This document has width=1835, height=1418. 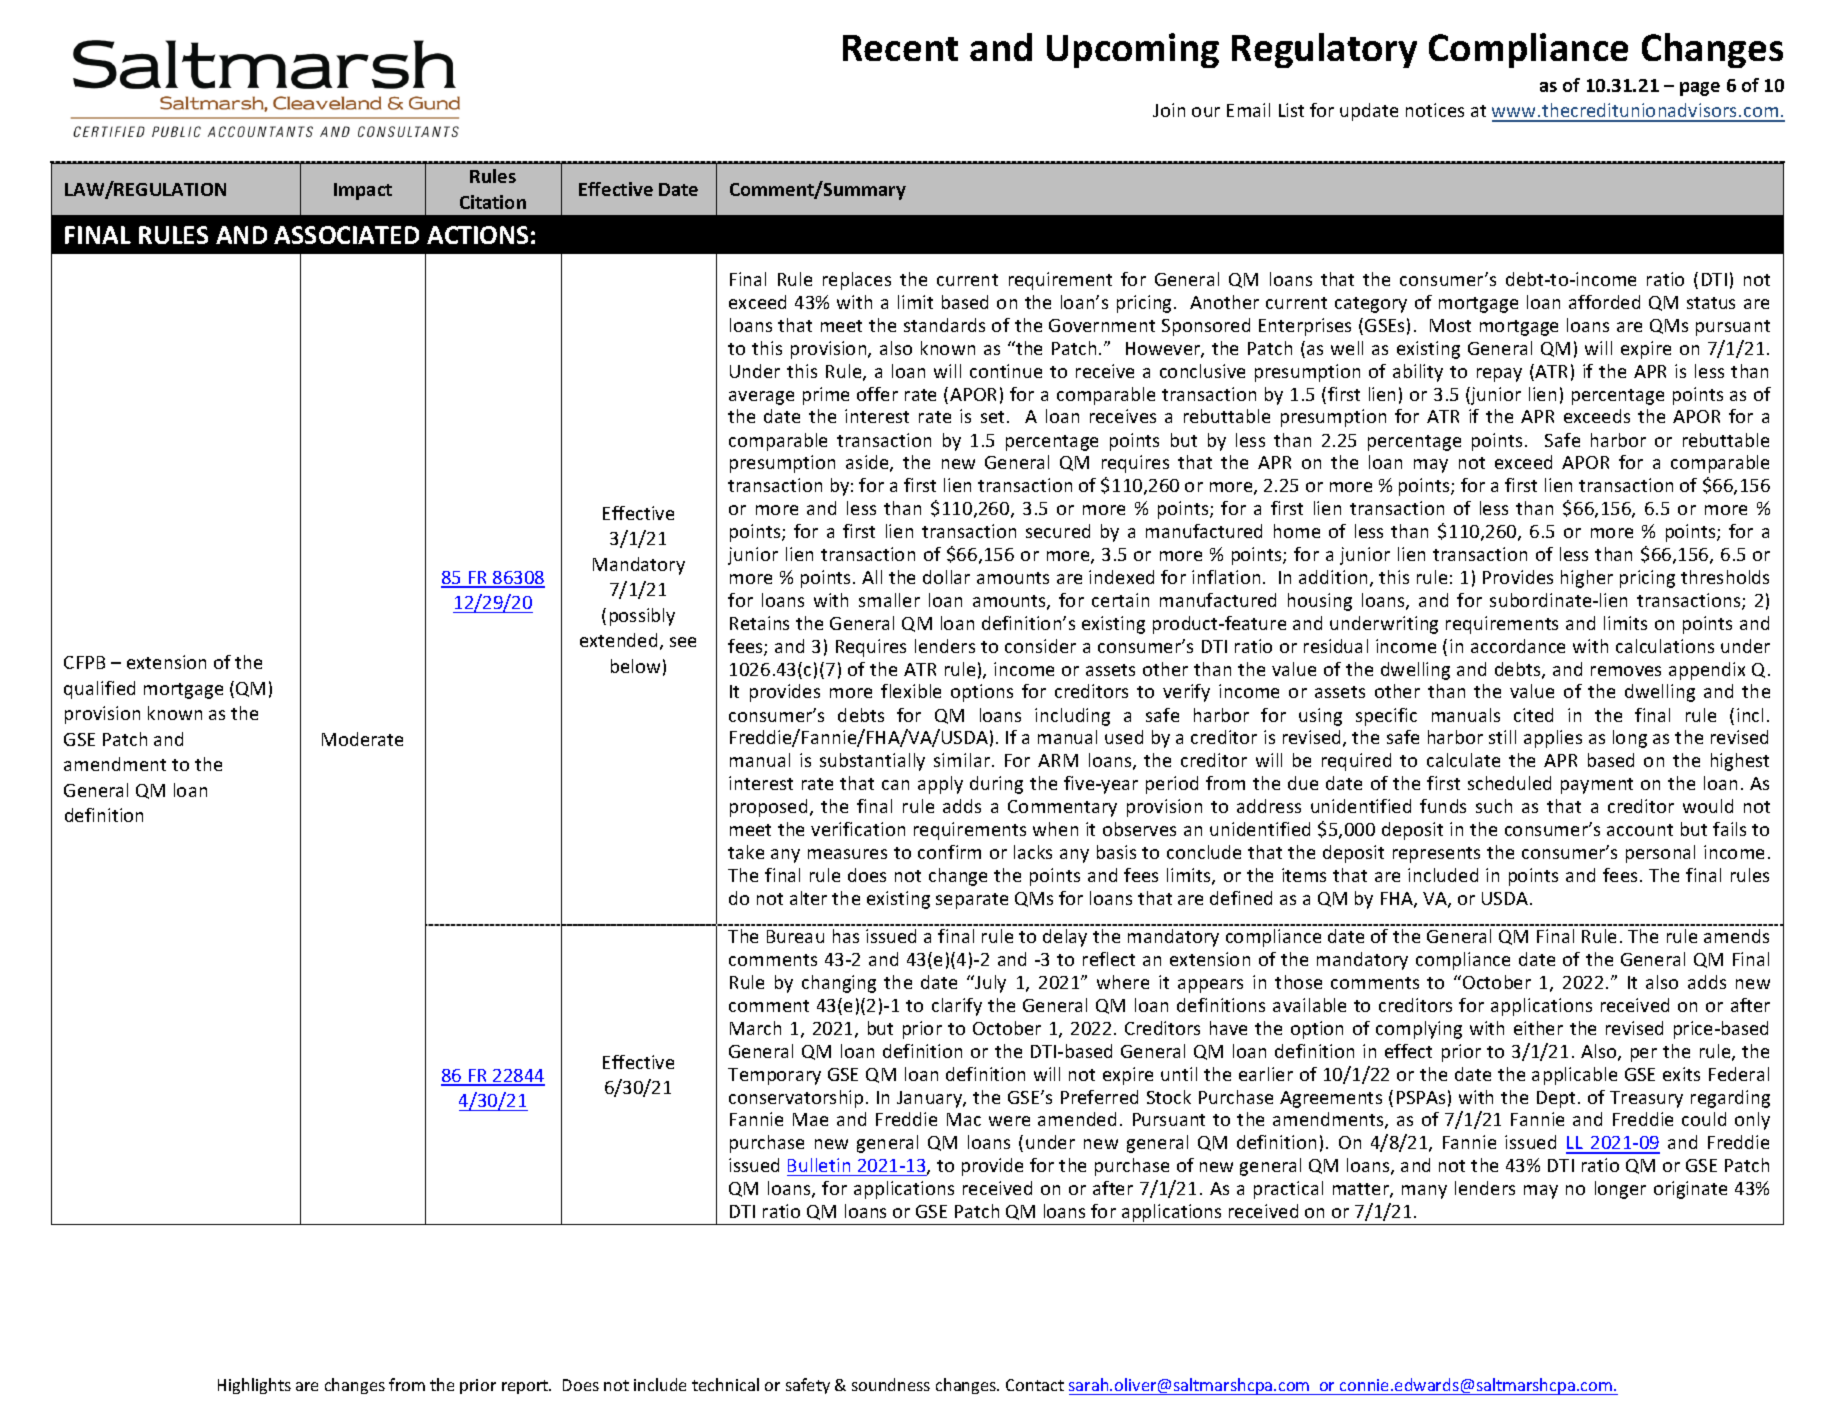 What do you see at coordinates (900, 48) in the document?
I see `Recent` at bounding box center [900, 48].
